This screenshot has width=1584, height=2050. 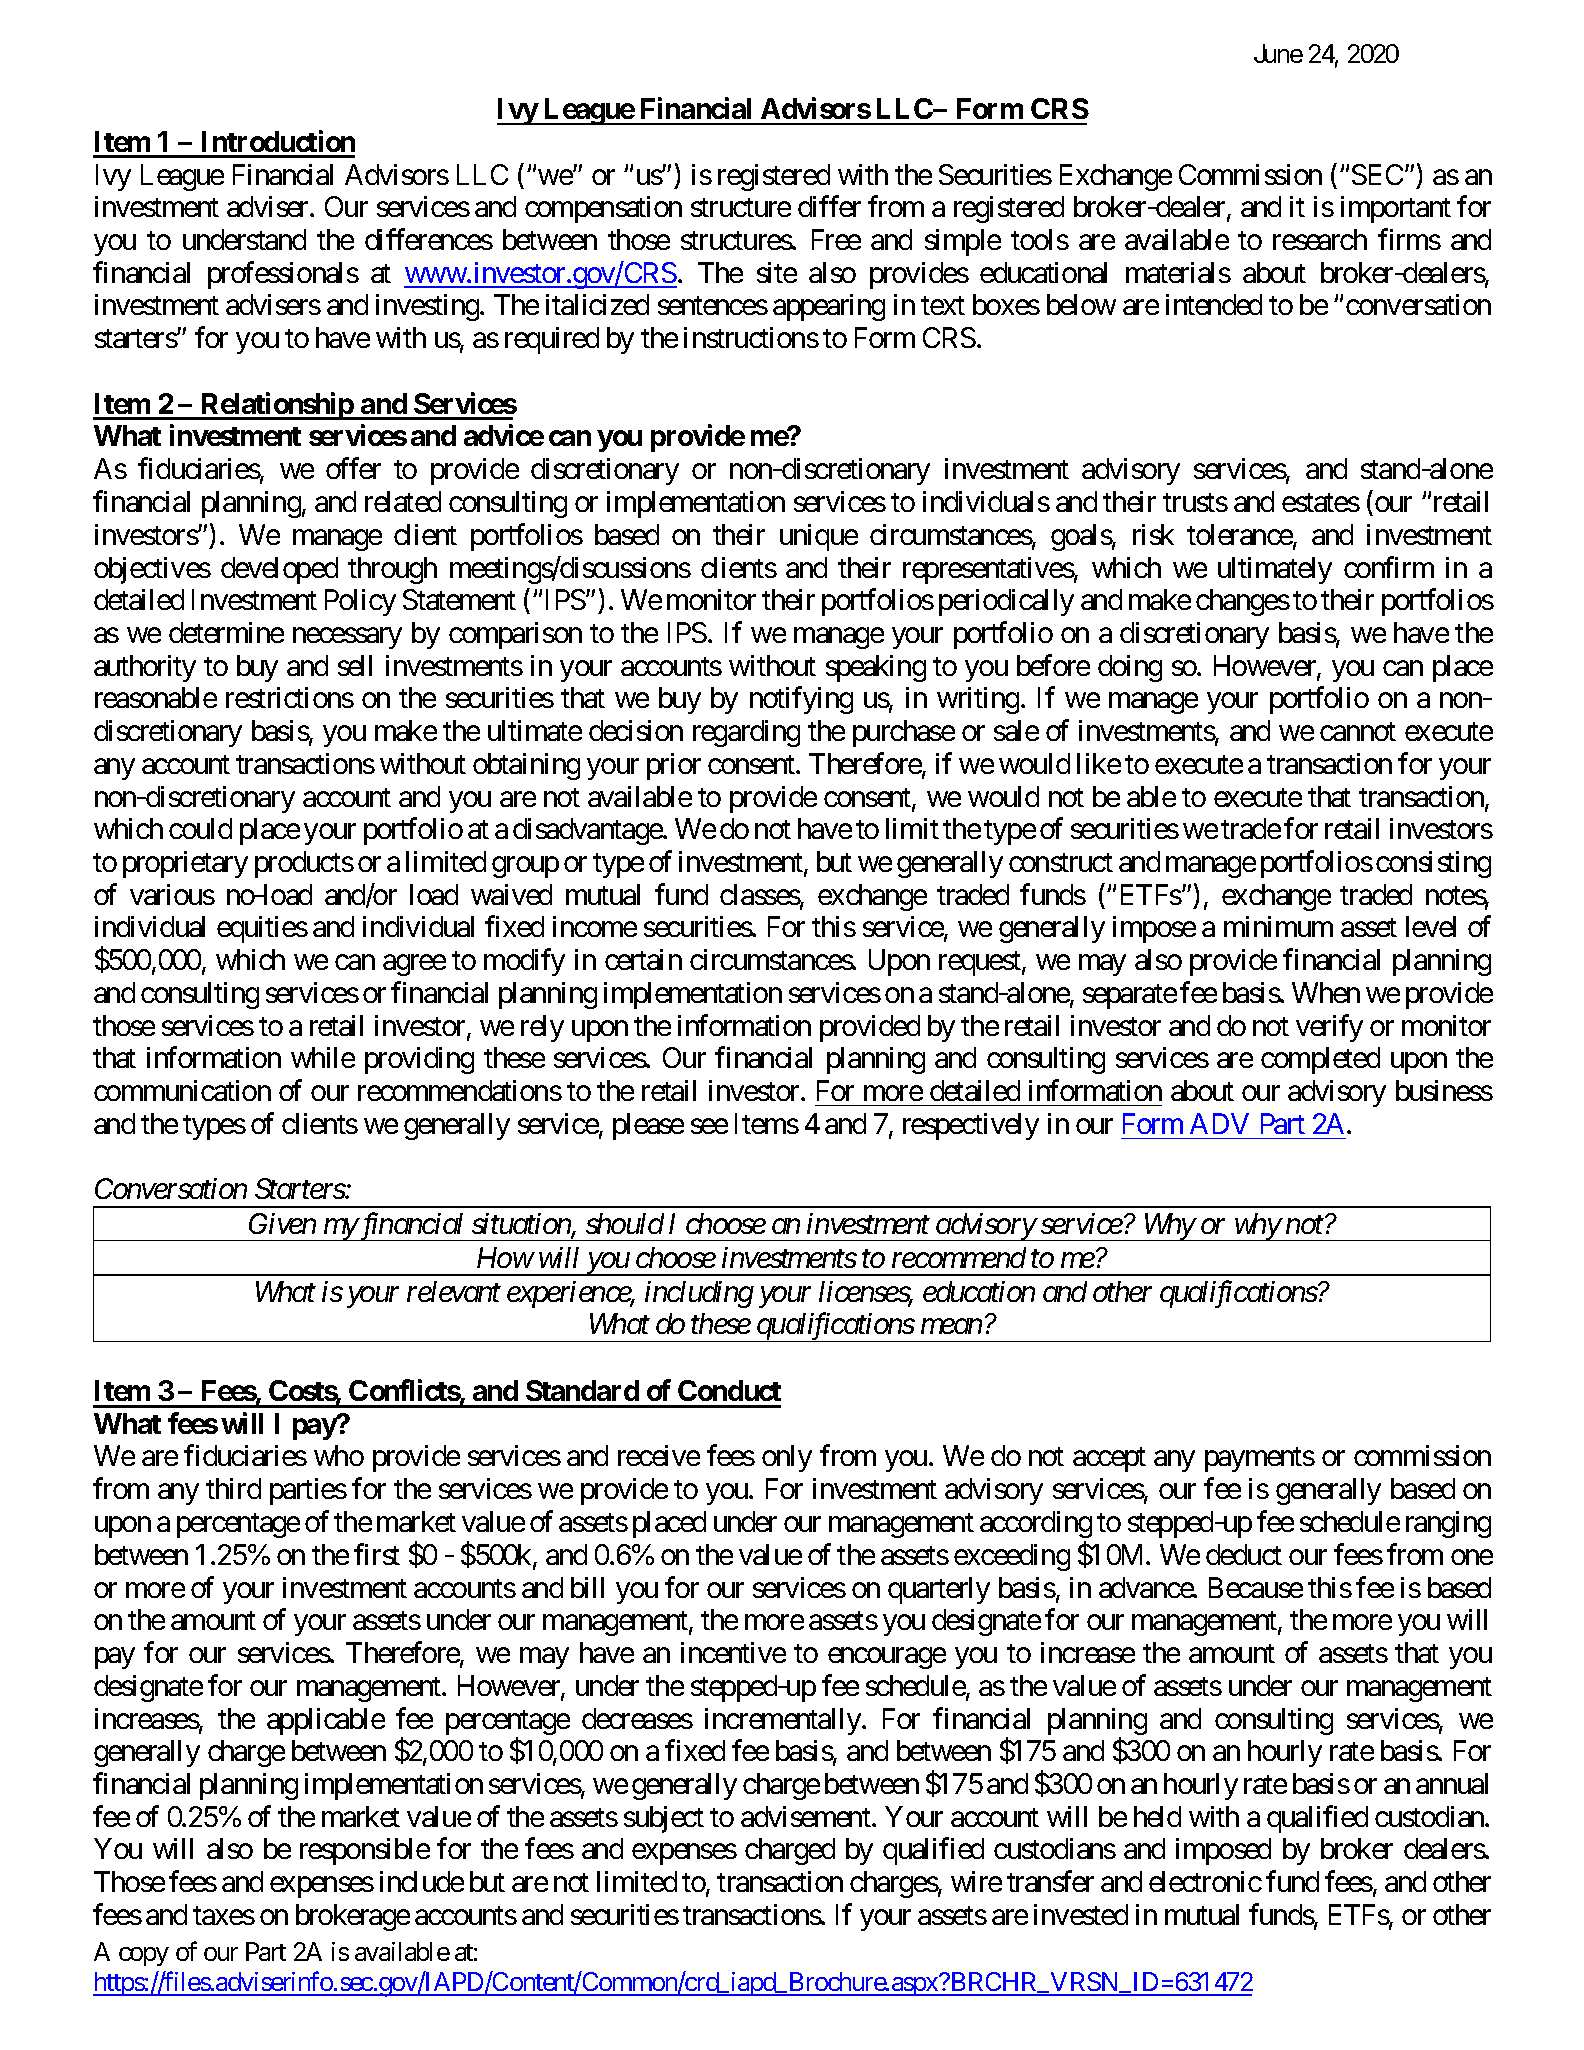 What do you see at coordinates (836, 239) in the screenshot?
I see `Free` at bounding box center [836, 239].
